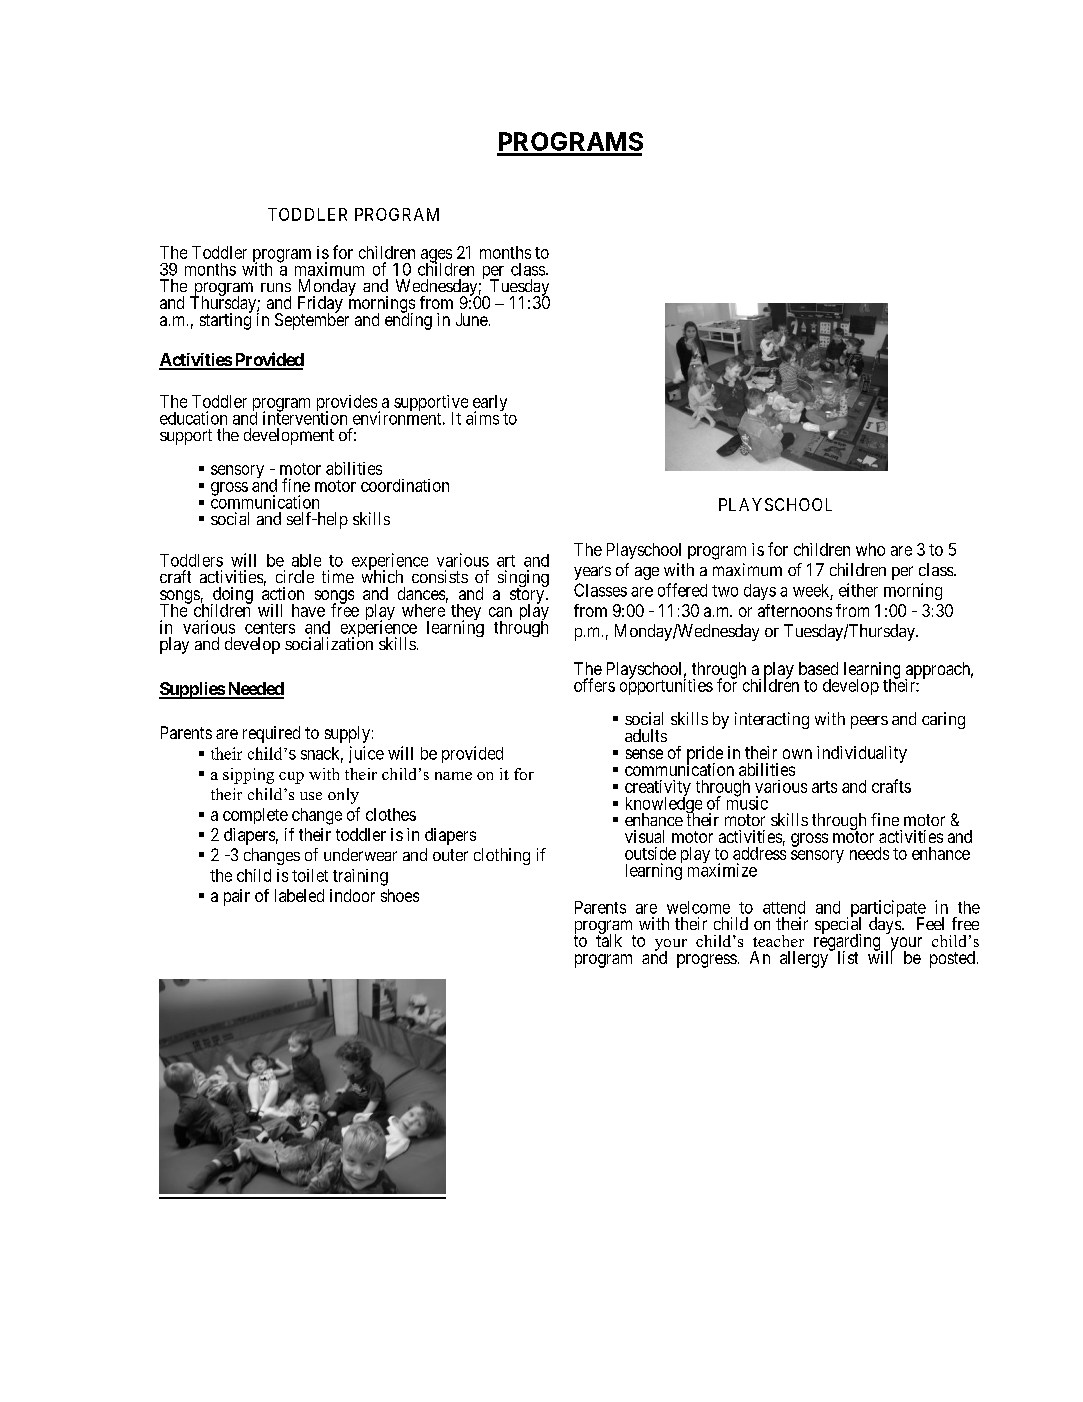 Image resolution: width=1083 pixels, height=1402 pixels. What do you see at coordinates (528, 597) in the screenshot?
I see `story` at bounding box center [528, 597].
